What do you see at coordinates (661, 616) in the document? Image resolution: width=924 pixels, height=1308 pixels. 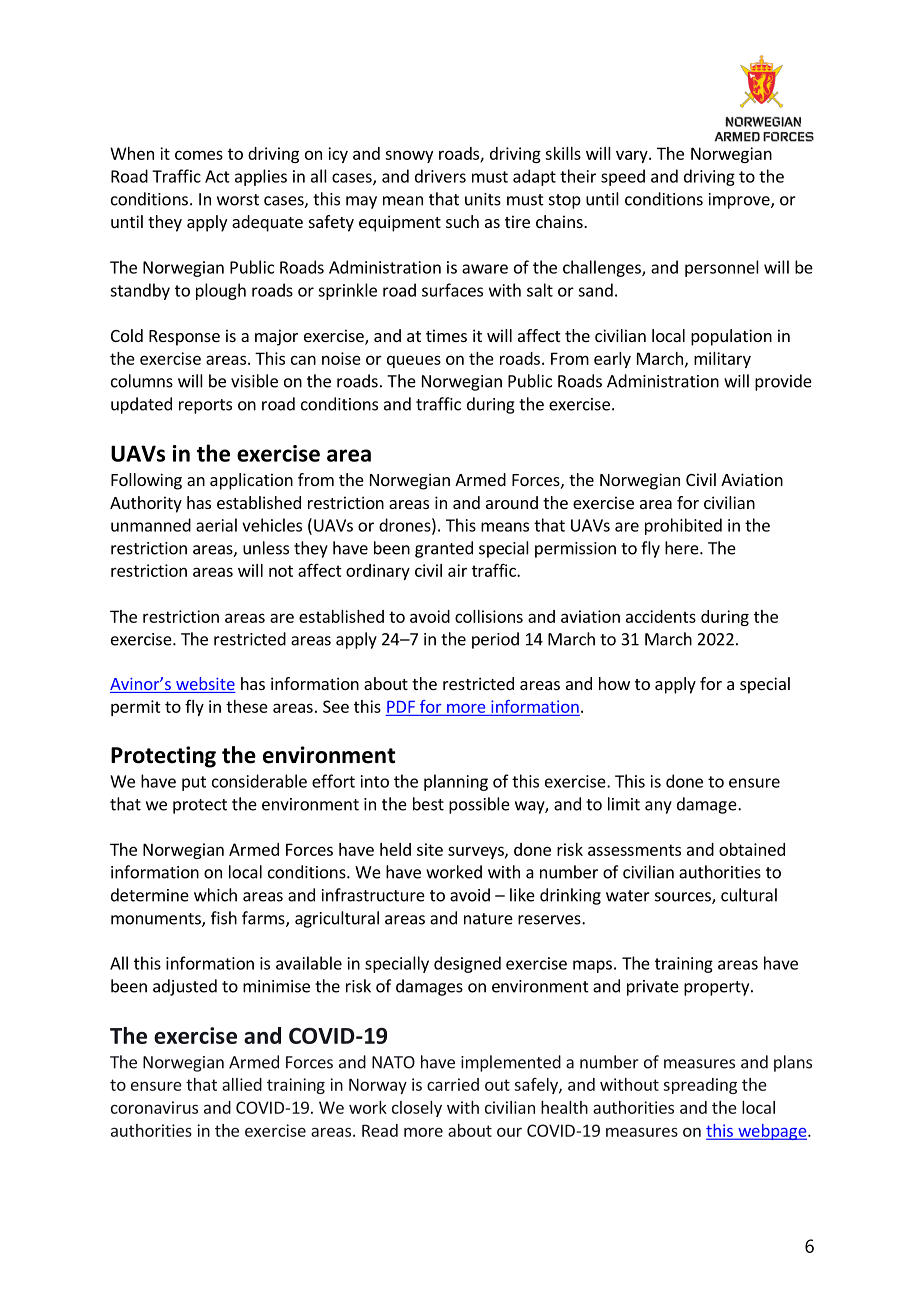 I see `accidents` at bounding box center [661, 616].
